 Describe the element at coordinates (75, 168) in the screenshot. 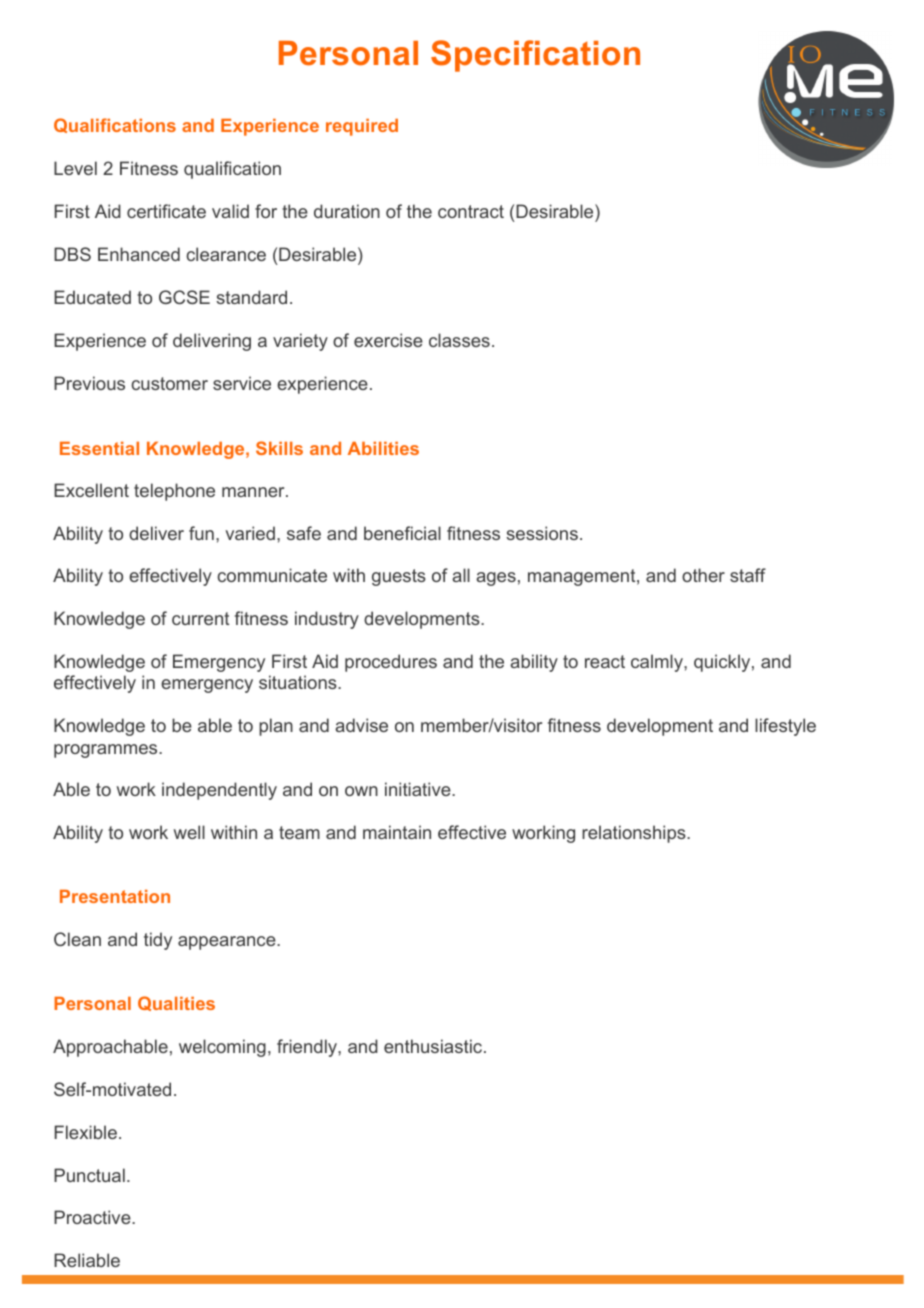

I see `Level` at that location.
